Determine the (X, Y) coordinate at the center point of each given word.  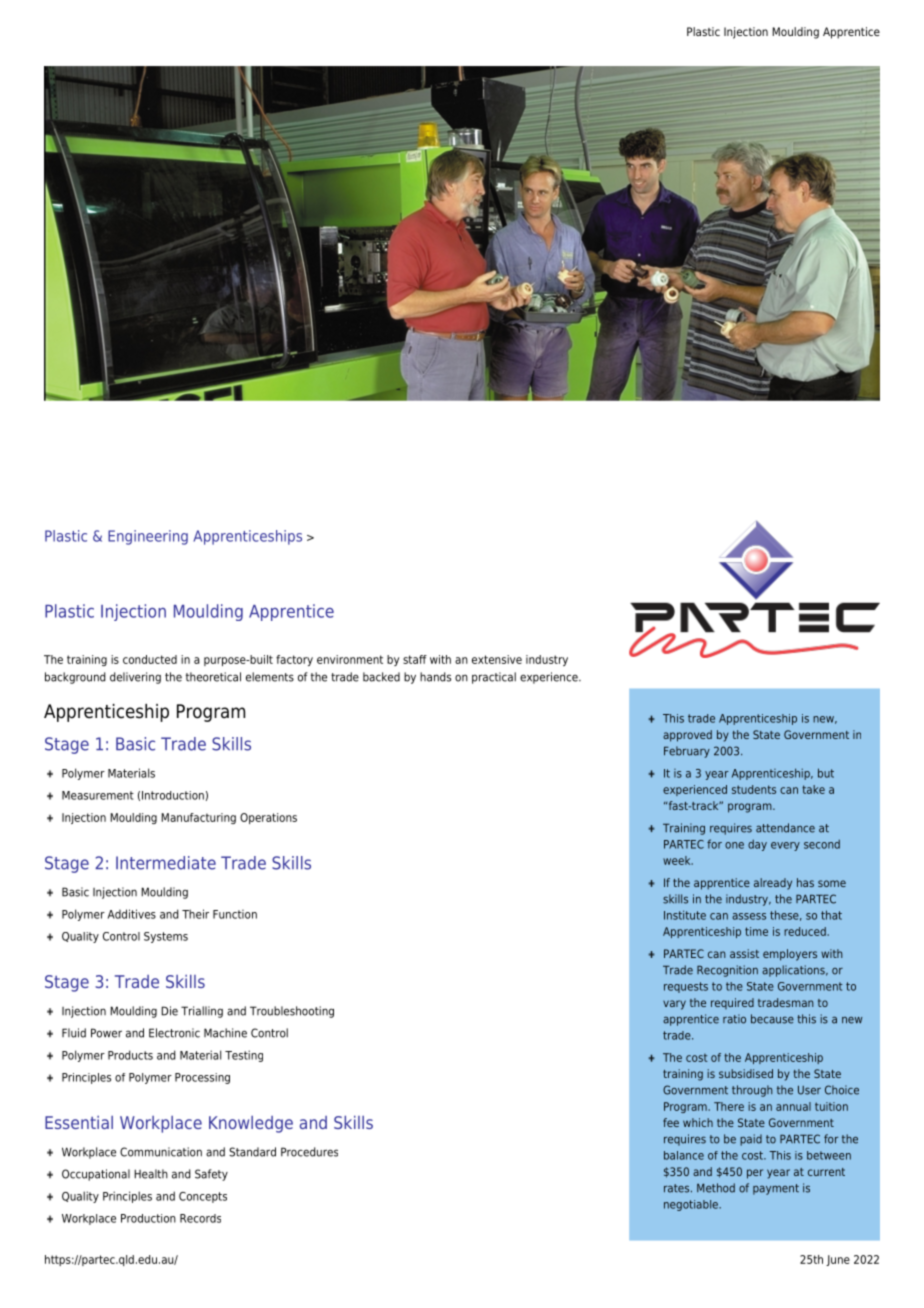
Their (195, 914)
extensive (497, 659)
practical (494, 678)
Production (148, 1218)
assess (749, 916)
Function (235, 914)
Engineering (148, 537)
